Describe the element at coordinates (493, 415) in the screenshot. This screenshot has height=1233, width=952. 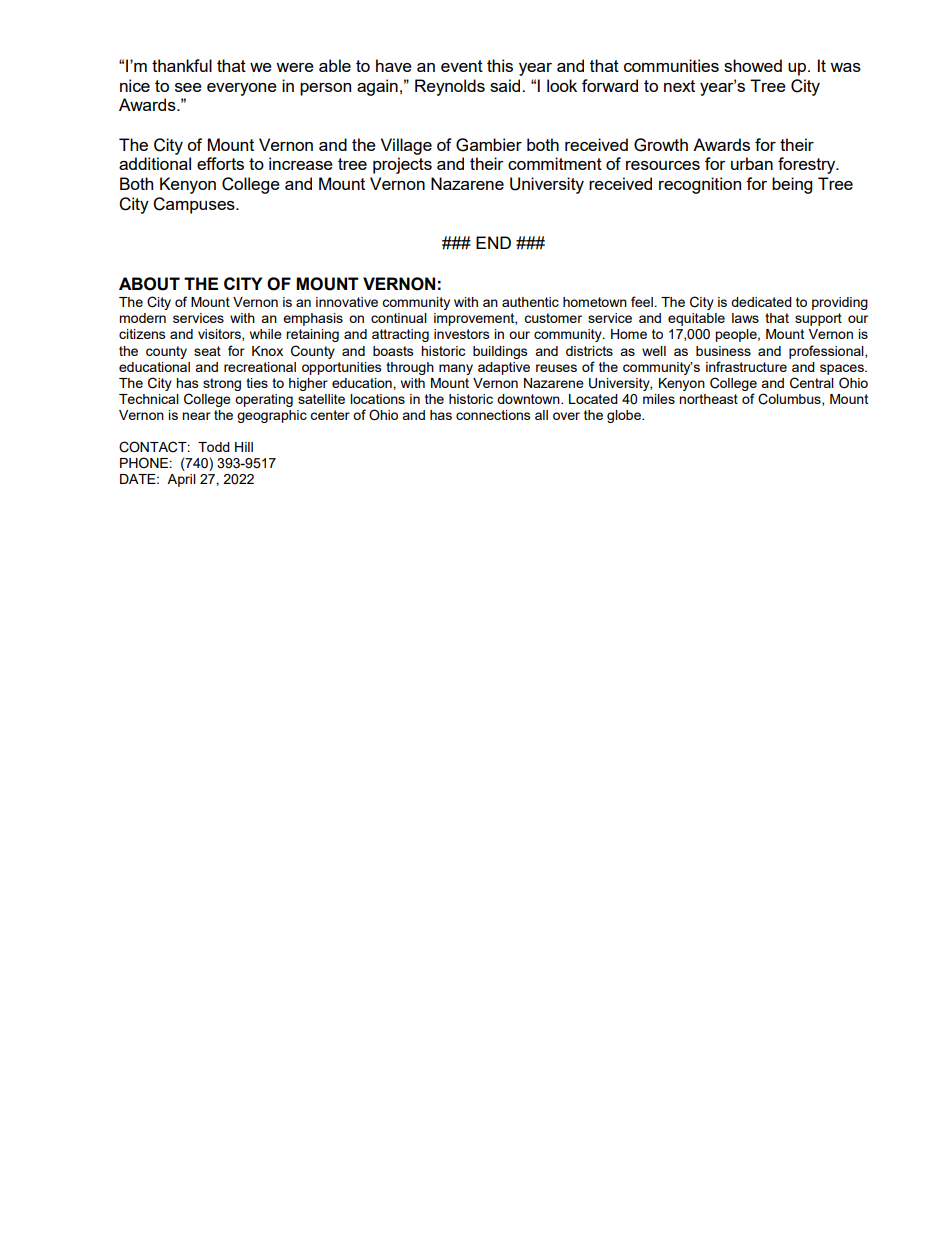
I see `connections` at that location.
